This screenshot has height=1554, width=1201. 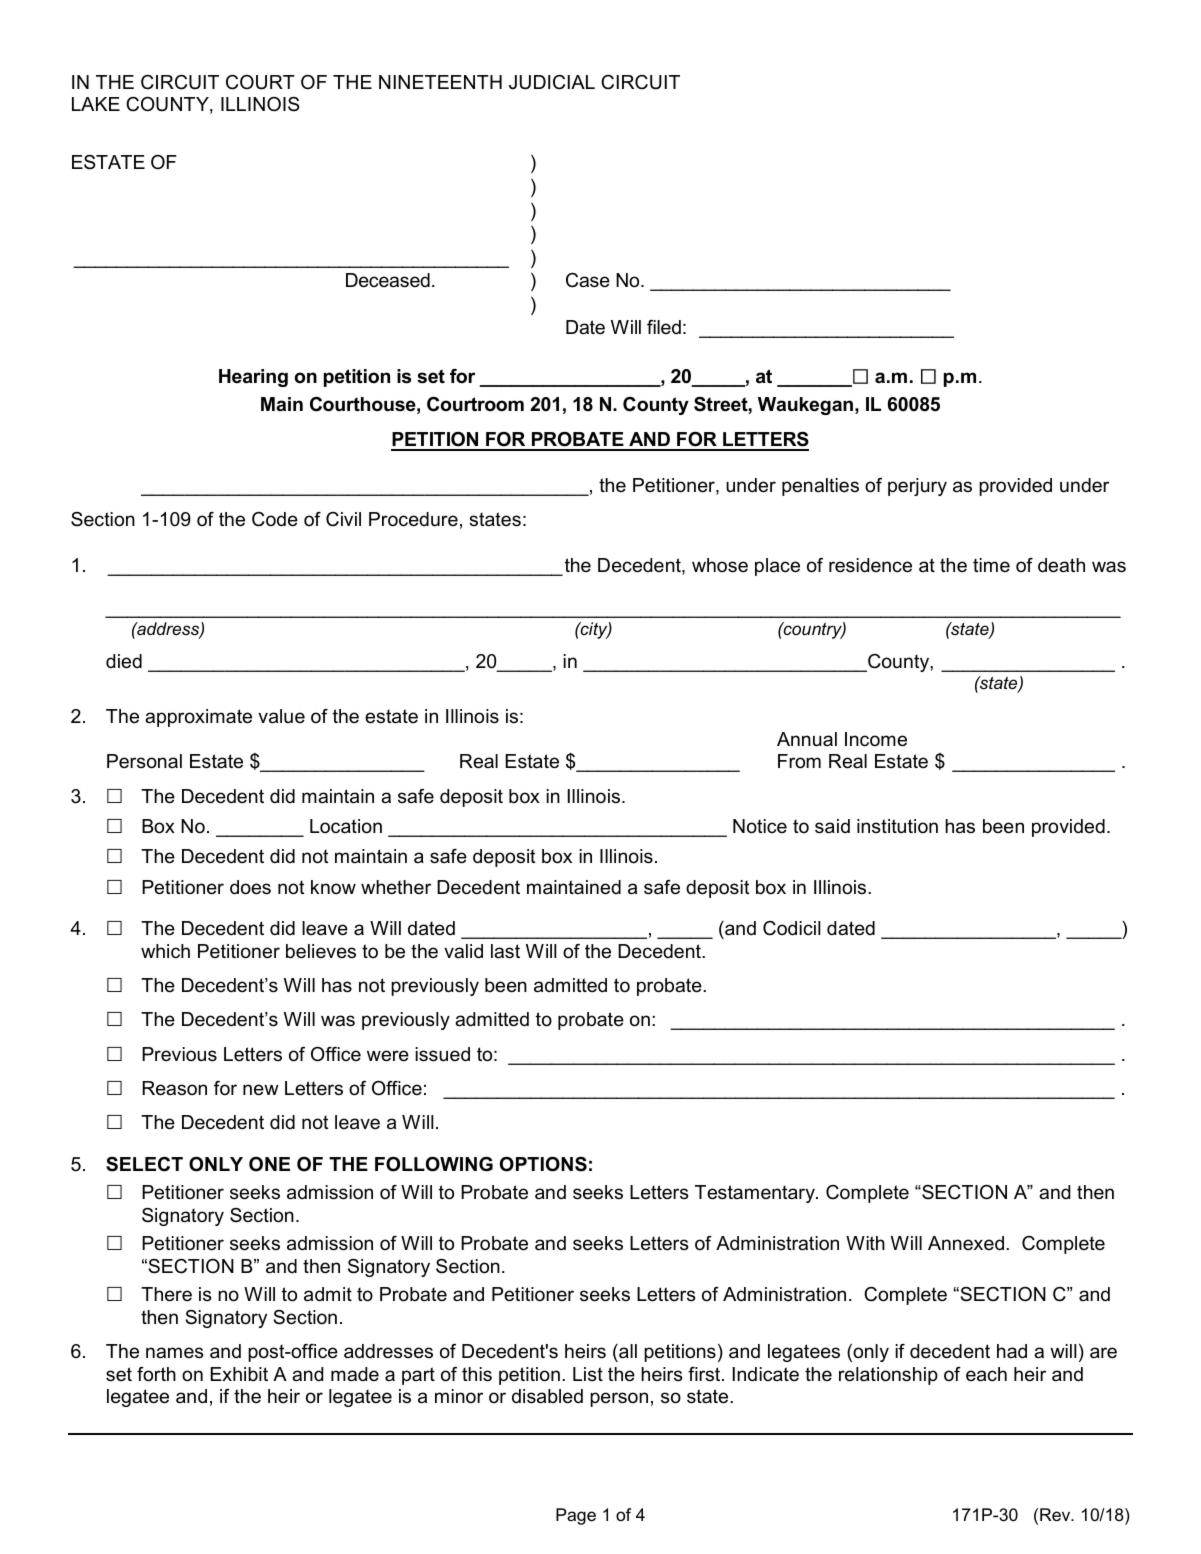 I want to click on Codicil, so click(x=792, y=928).
